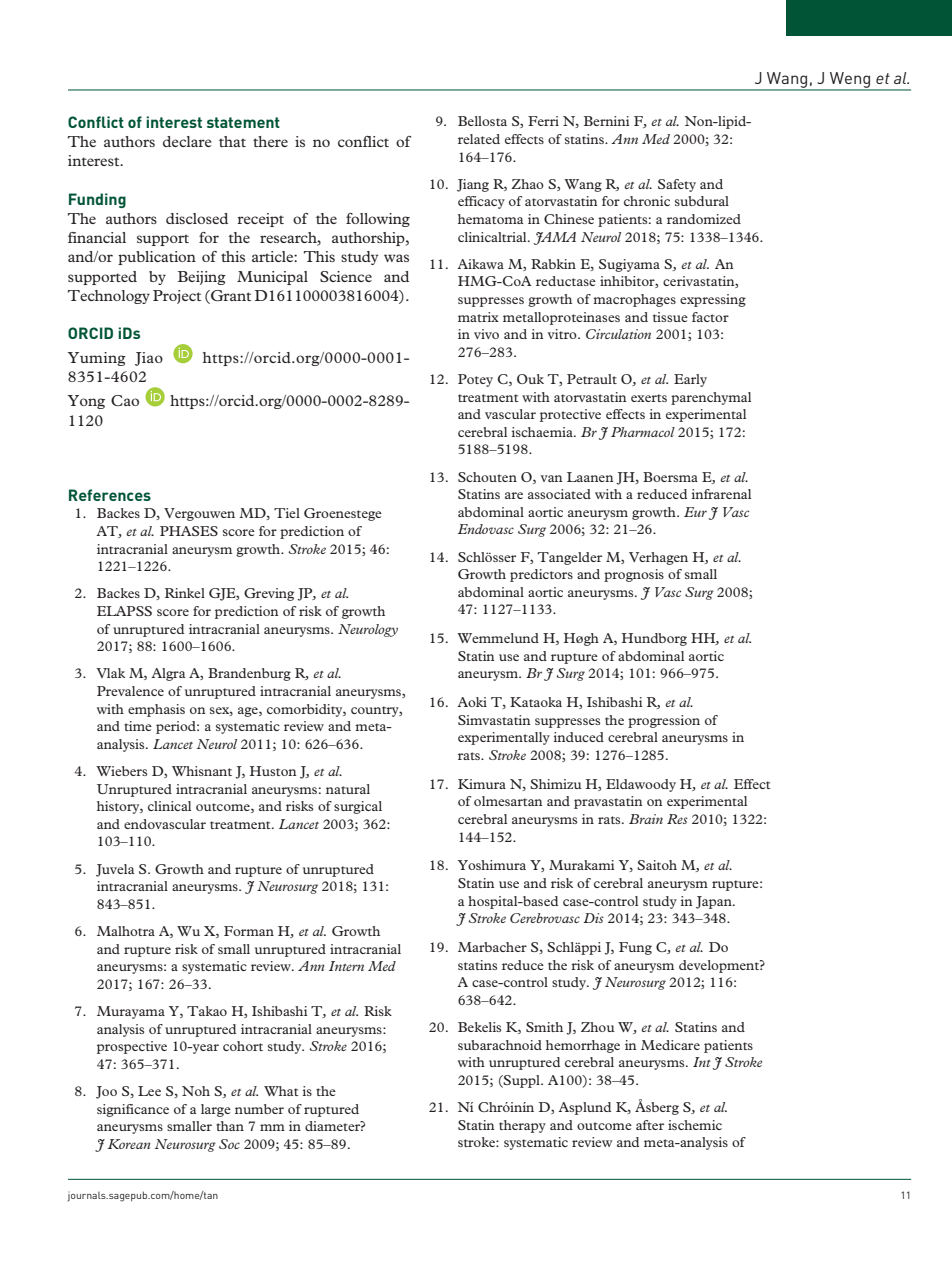 The image size is (952, 1270). I want to click on significance, so click(133, 1110).
